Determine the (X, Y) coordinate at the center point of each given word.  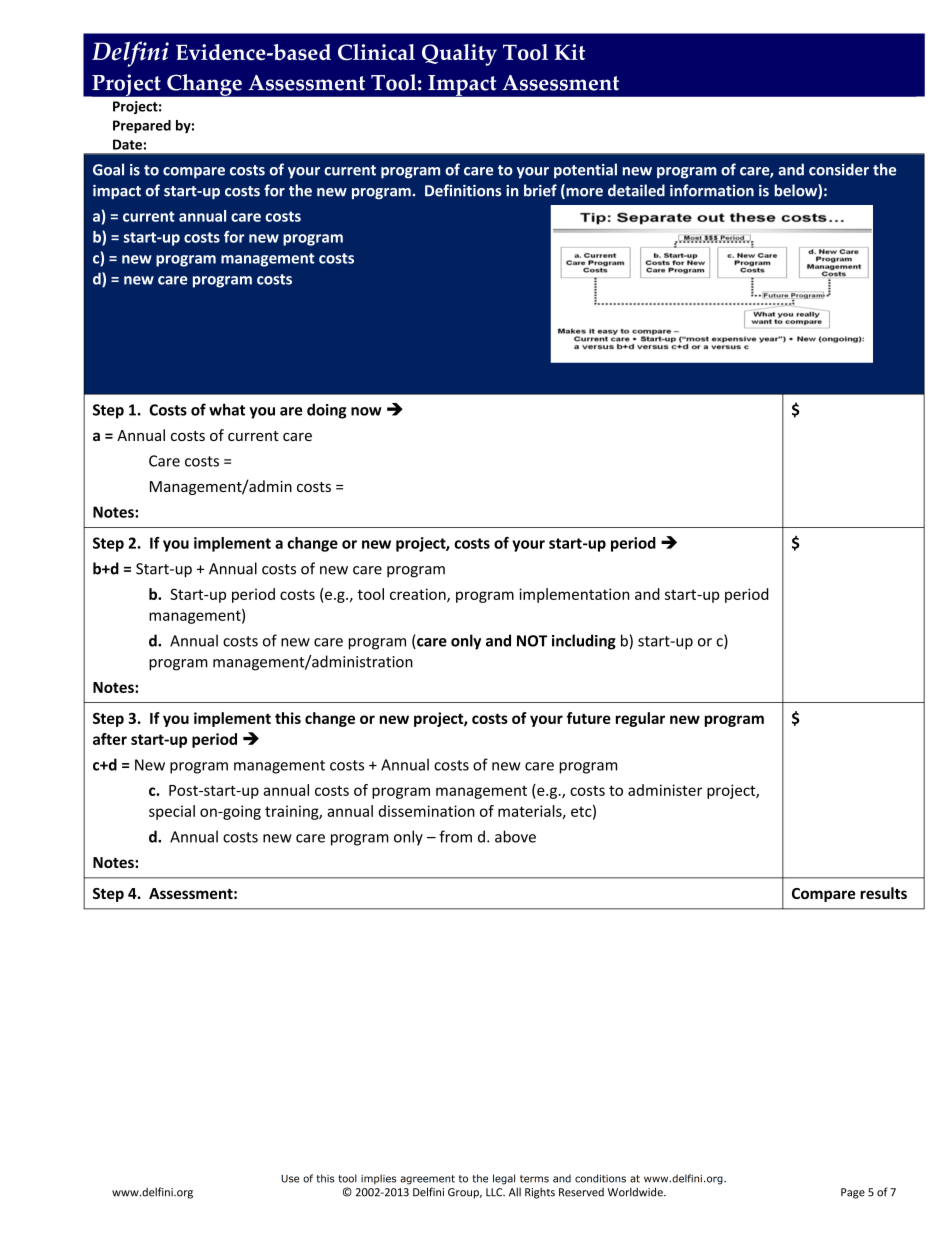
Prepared (142, 126)
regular (640, 719)
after (110, 739)
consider (839, 169)
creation (419, 595)
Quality (459, 55)
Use (290, 1179)
